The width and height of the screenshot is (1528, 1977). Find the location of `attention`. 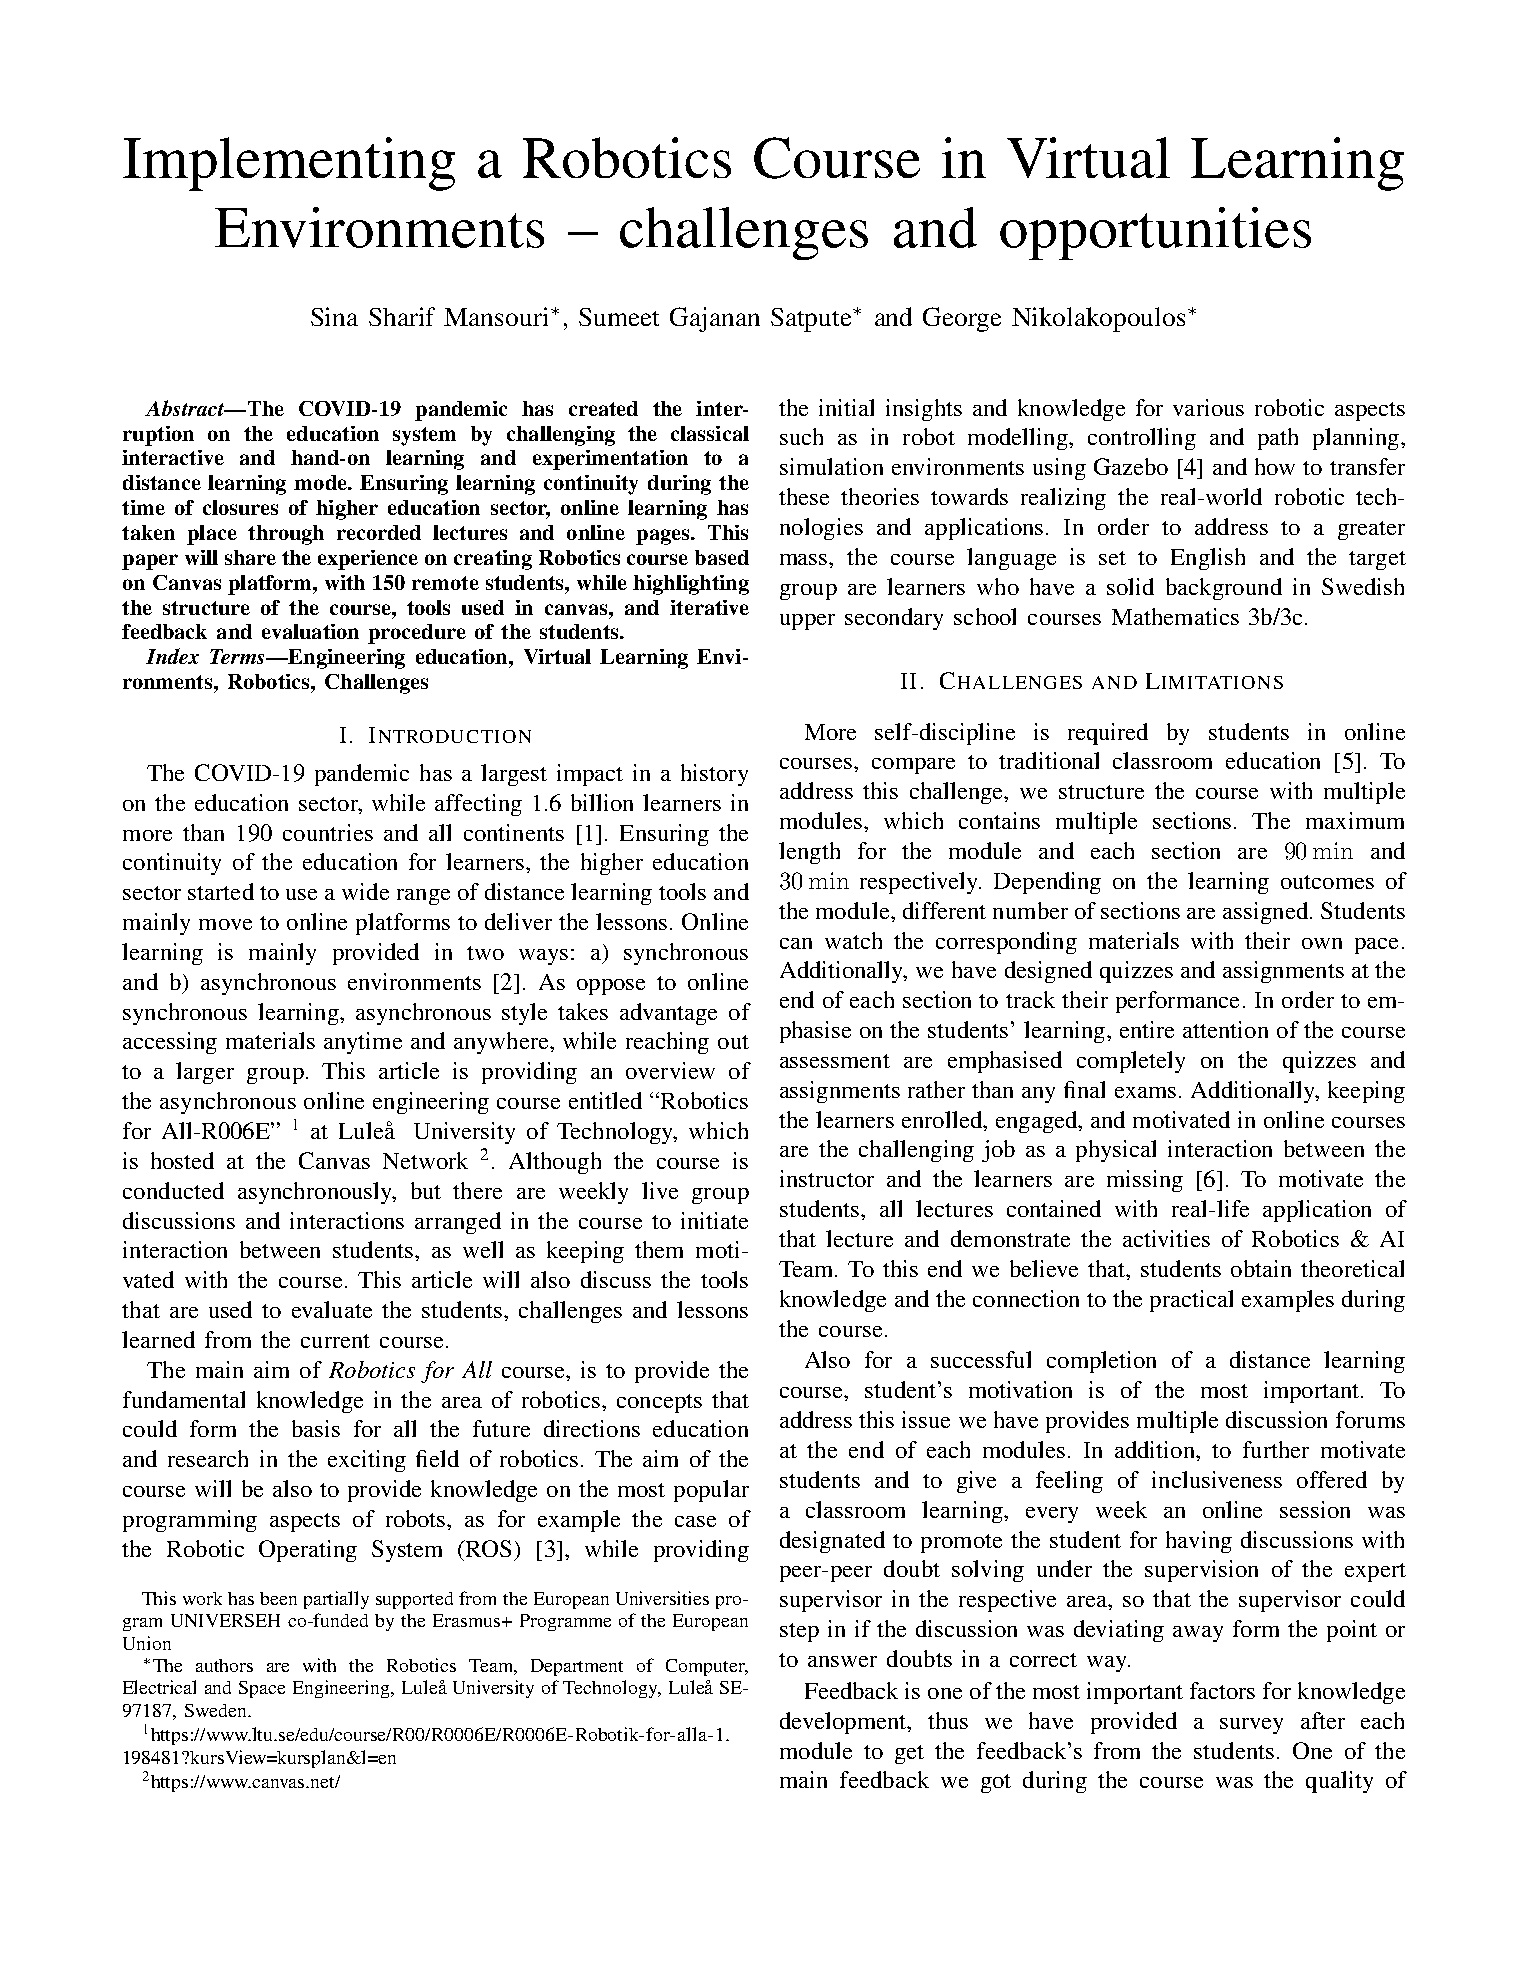

attention is located at coordinates (1225, 1029).
